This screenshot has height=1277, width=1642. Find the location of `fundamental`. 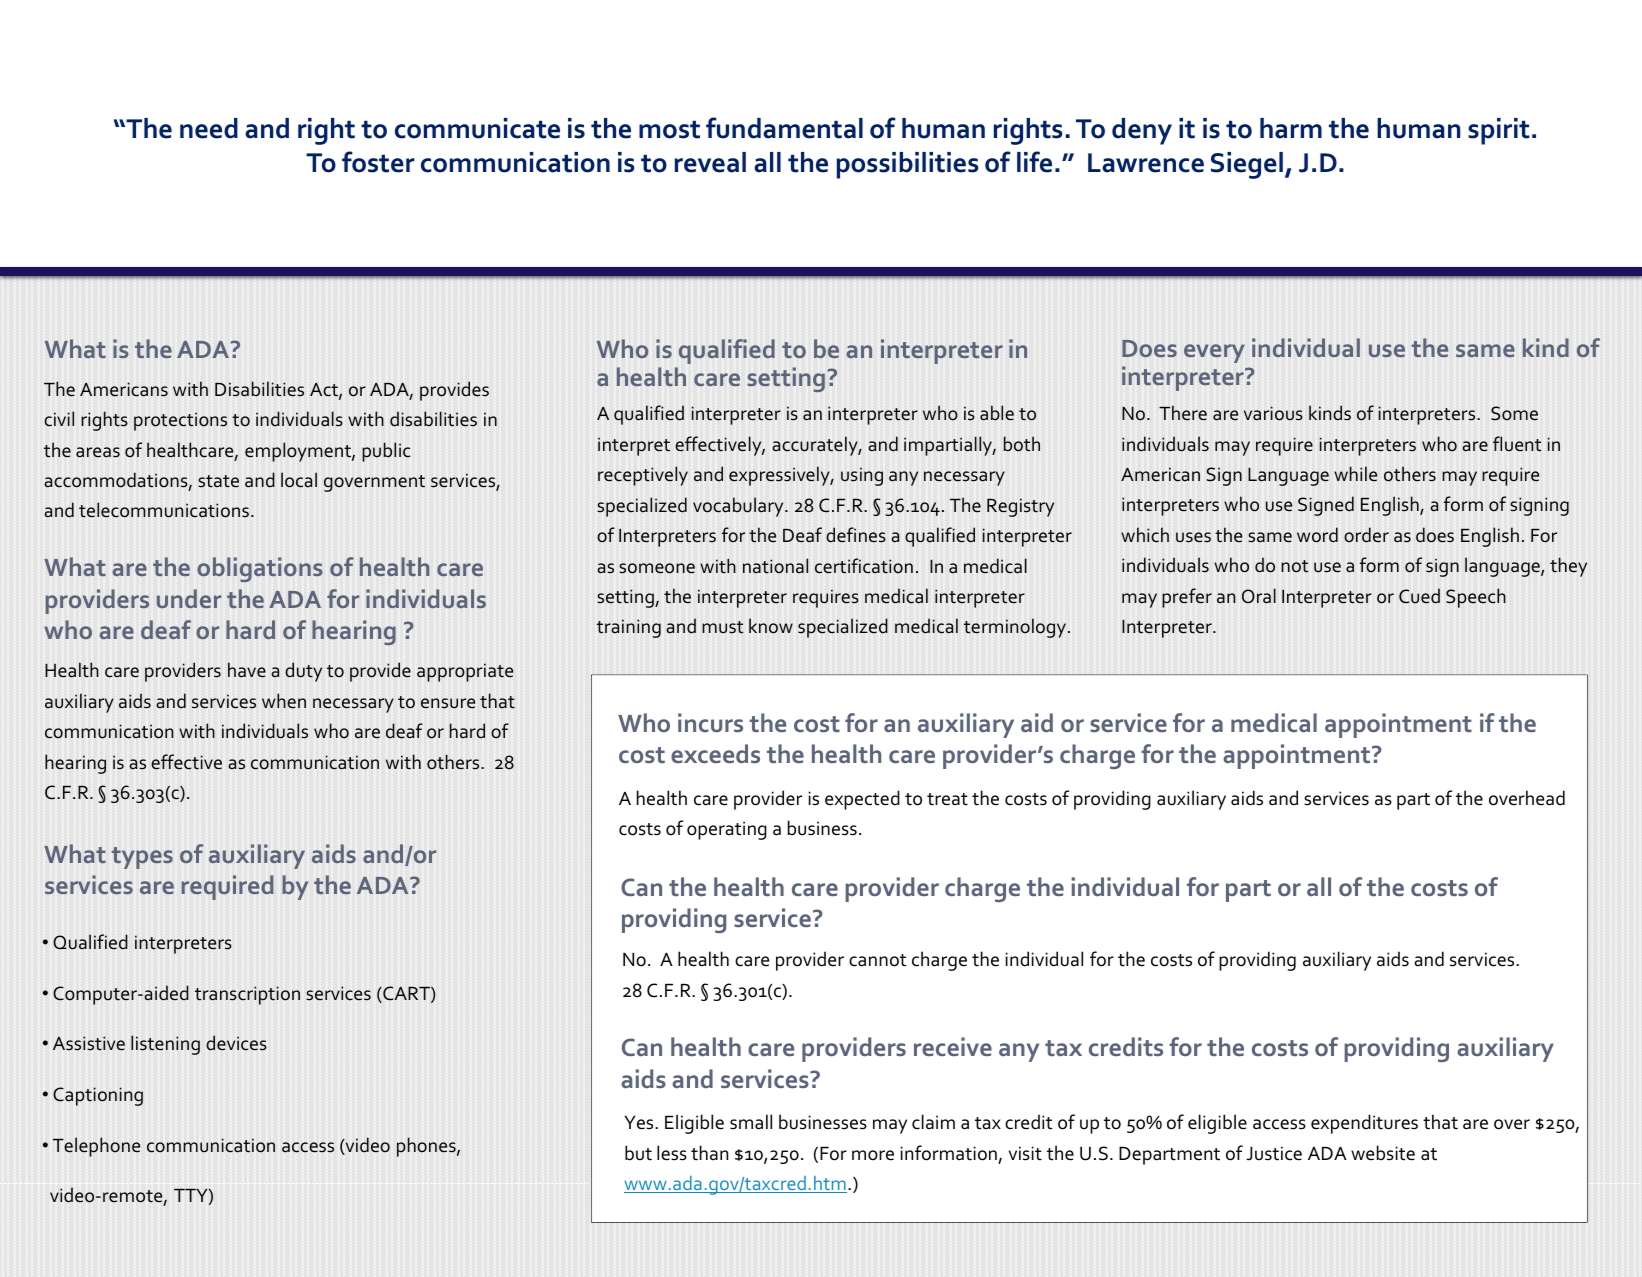

fundamental is located at coordinates (784, 128).
